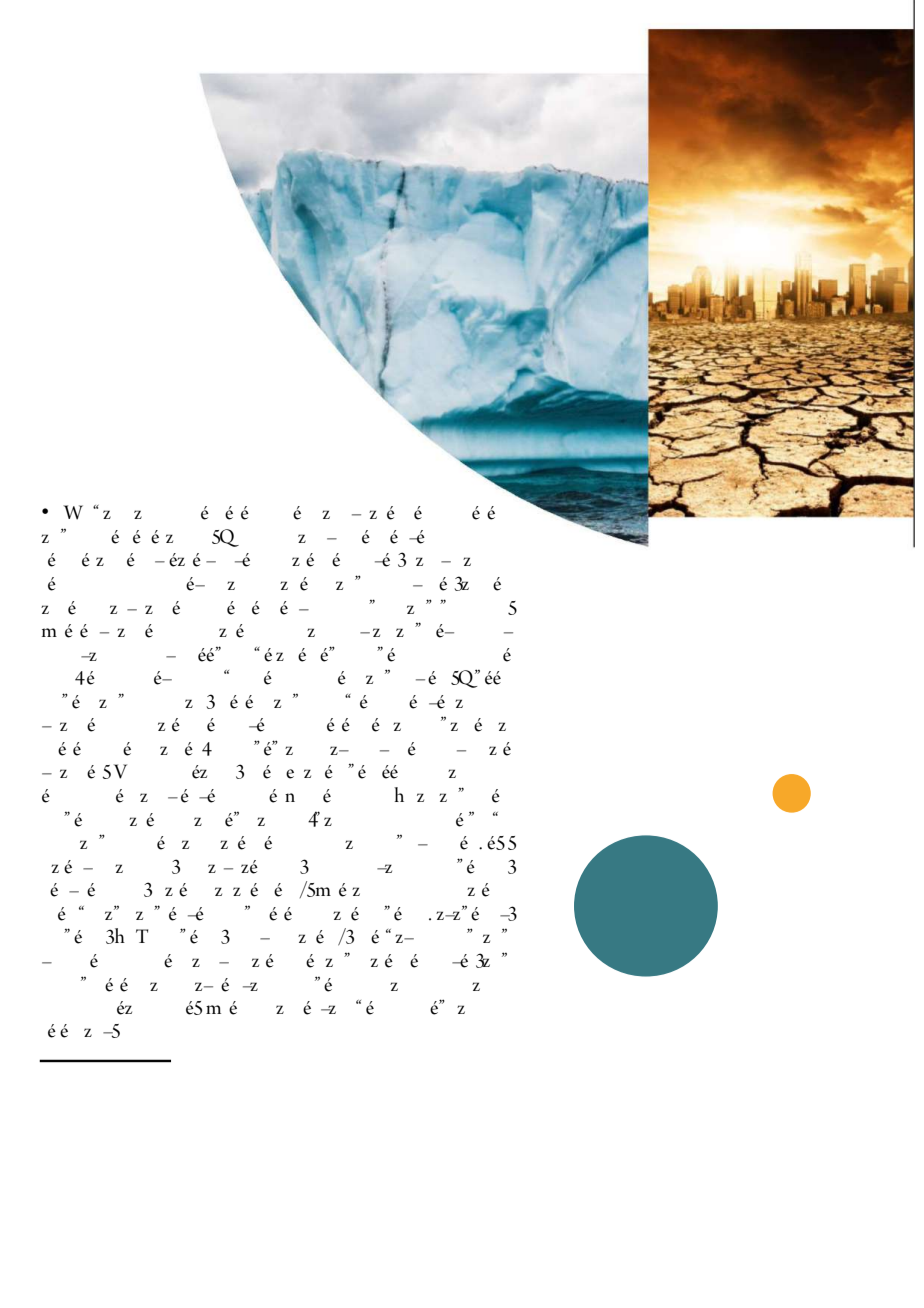  What do you see at coordinates (228, 560) in the screenshot?
I see `concerns` at bounding box center [228, 560].
